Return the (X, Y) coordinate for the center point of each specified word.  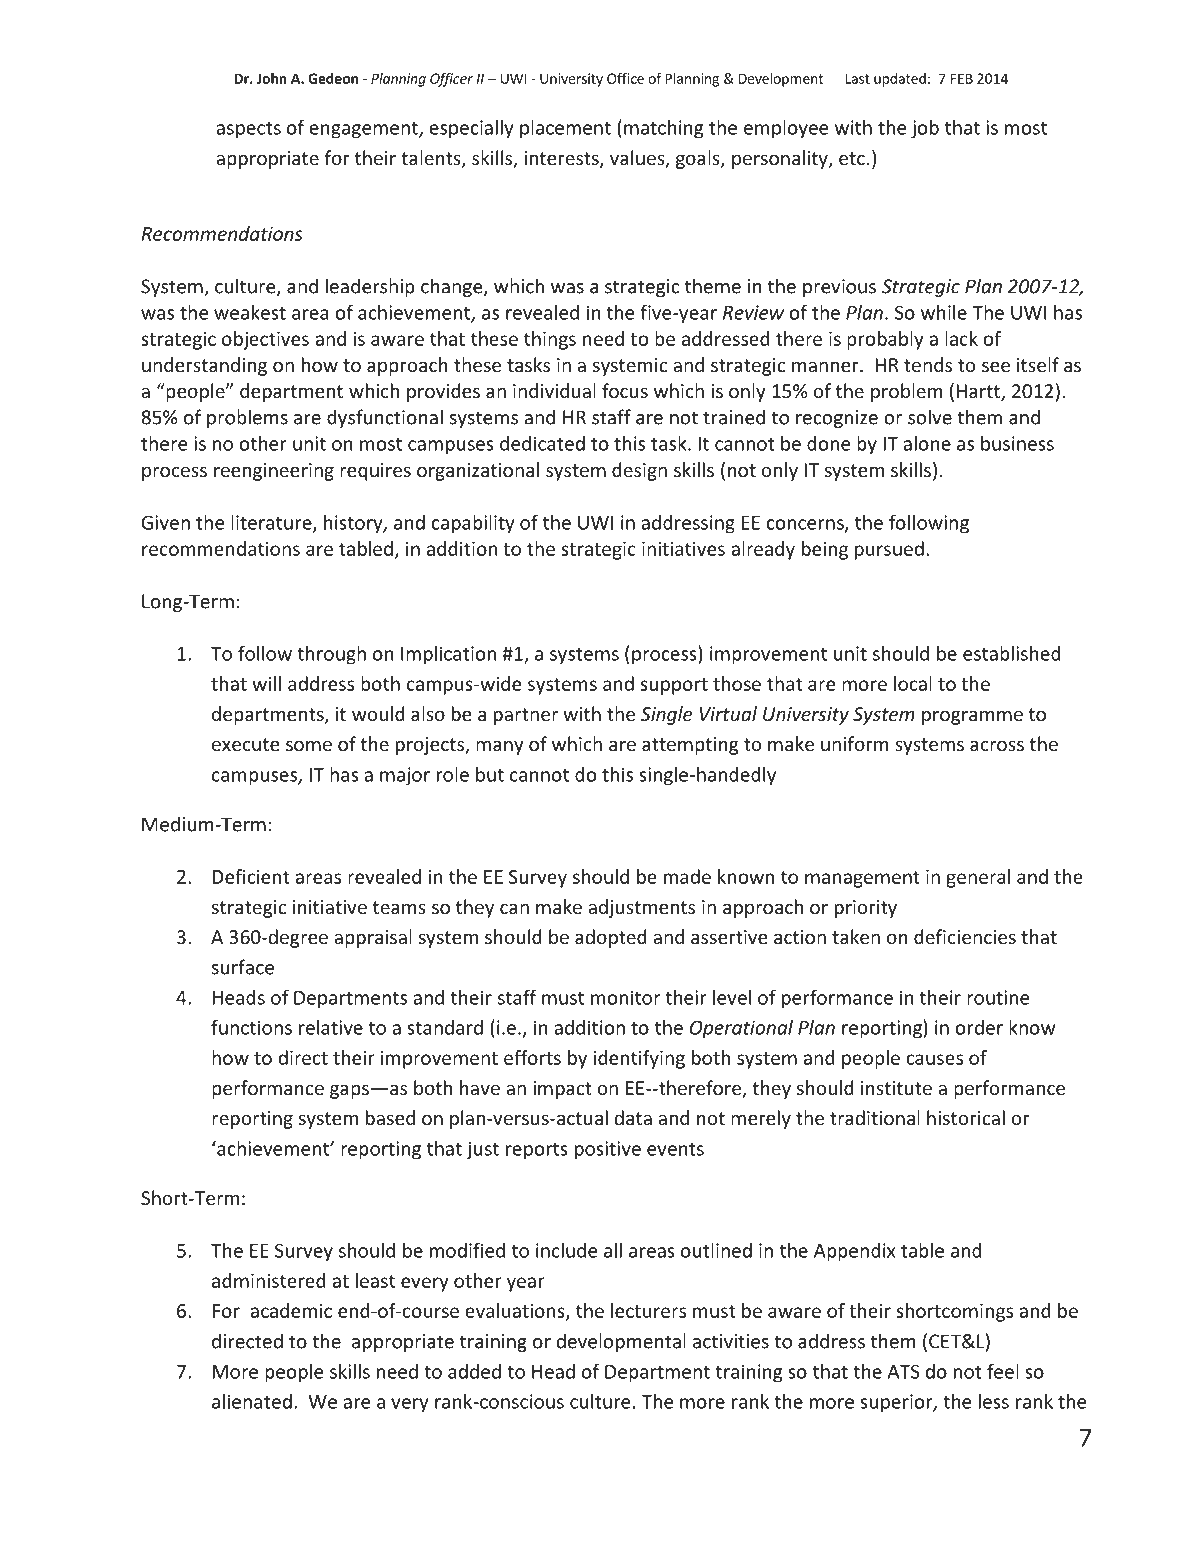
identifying (639, 1059)
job (925, 129)
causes (934, 1059)
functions (251, 1027)
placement (565, 129)
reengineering (274, 472)
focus (625, 390)
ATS (904, 1371)
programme (972, 717)
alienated (252, 1401)
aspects (248, 130)
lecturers (648, 1310)
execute (245, 744)
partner (526, 716)
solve (930, 417)
